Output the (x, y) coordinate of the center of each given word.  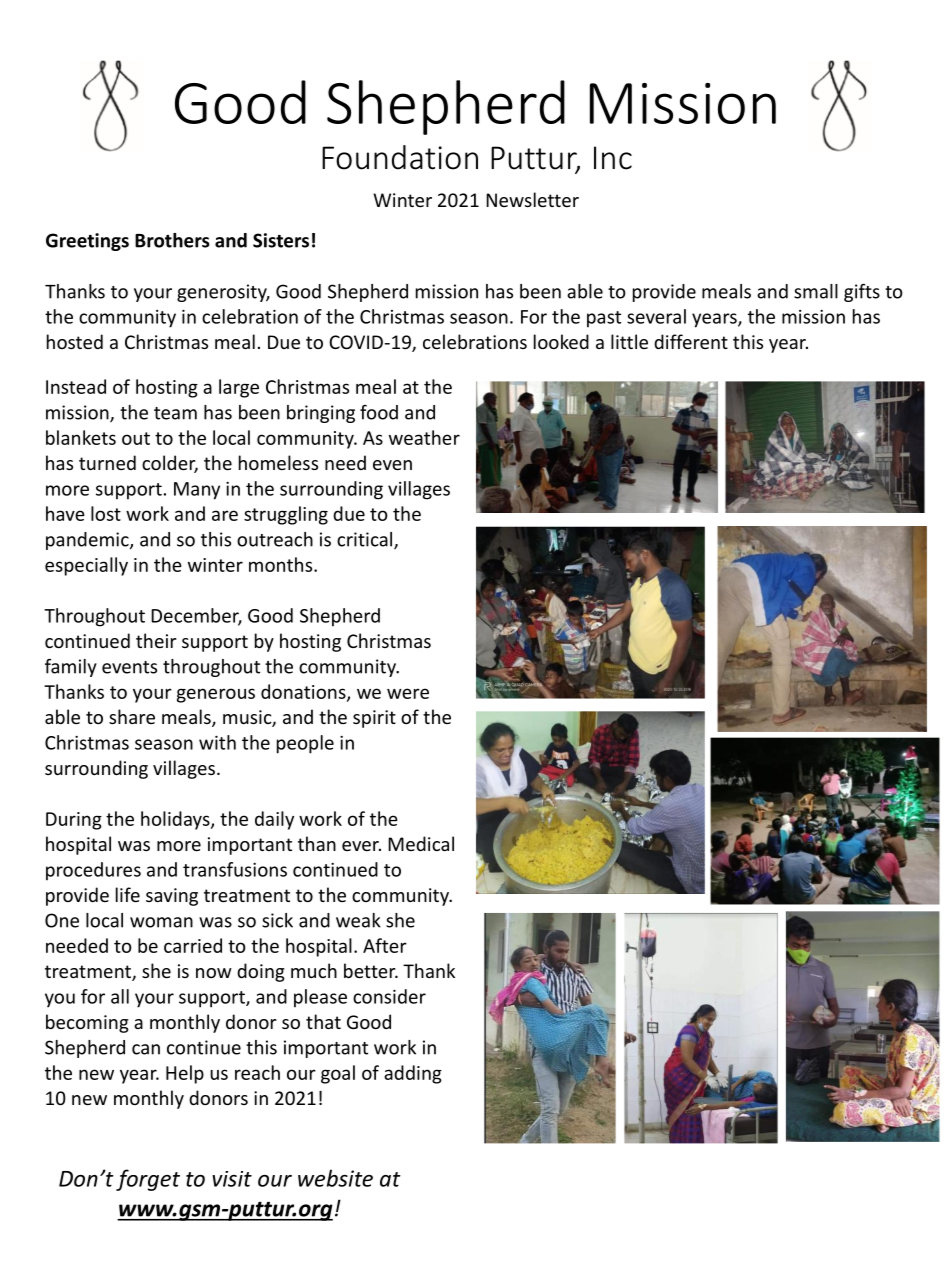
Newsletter (532, 199)
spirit (374, 719)
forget (148, 1180)
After (385, 945)
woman (161, 922)
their (156, 640)
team (175, 413)
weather (424, 437)
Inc (613, 158)
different (691, 341)
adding (413, 1074)
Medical (421, 843)
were (408, 693)
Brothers (172, 240)
